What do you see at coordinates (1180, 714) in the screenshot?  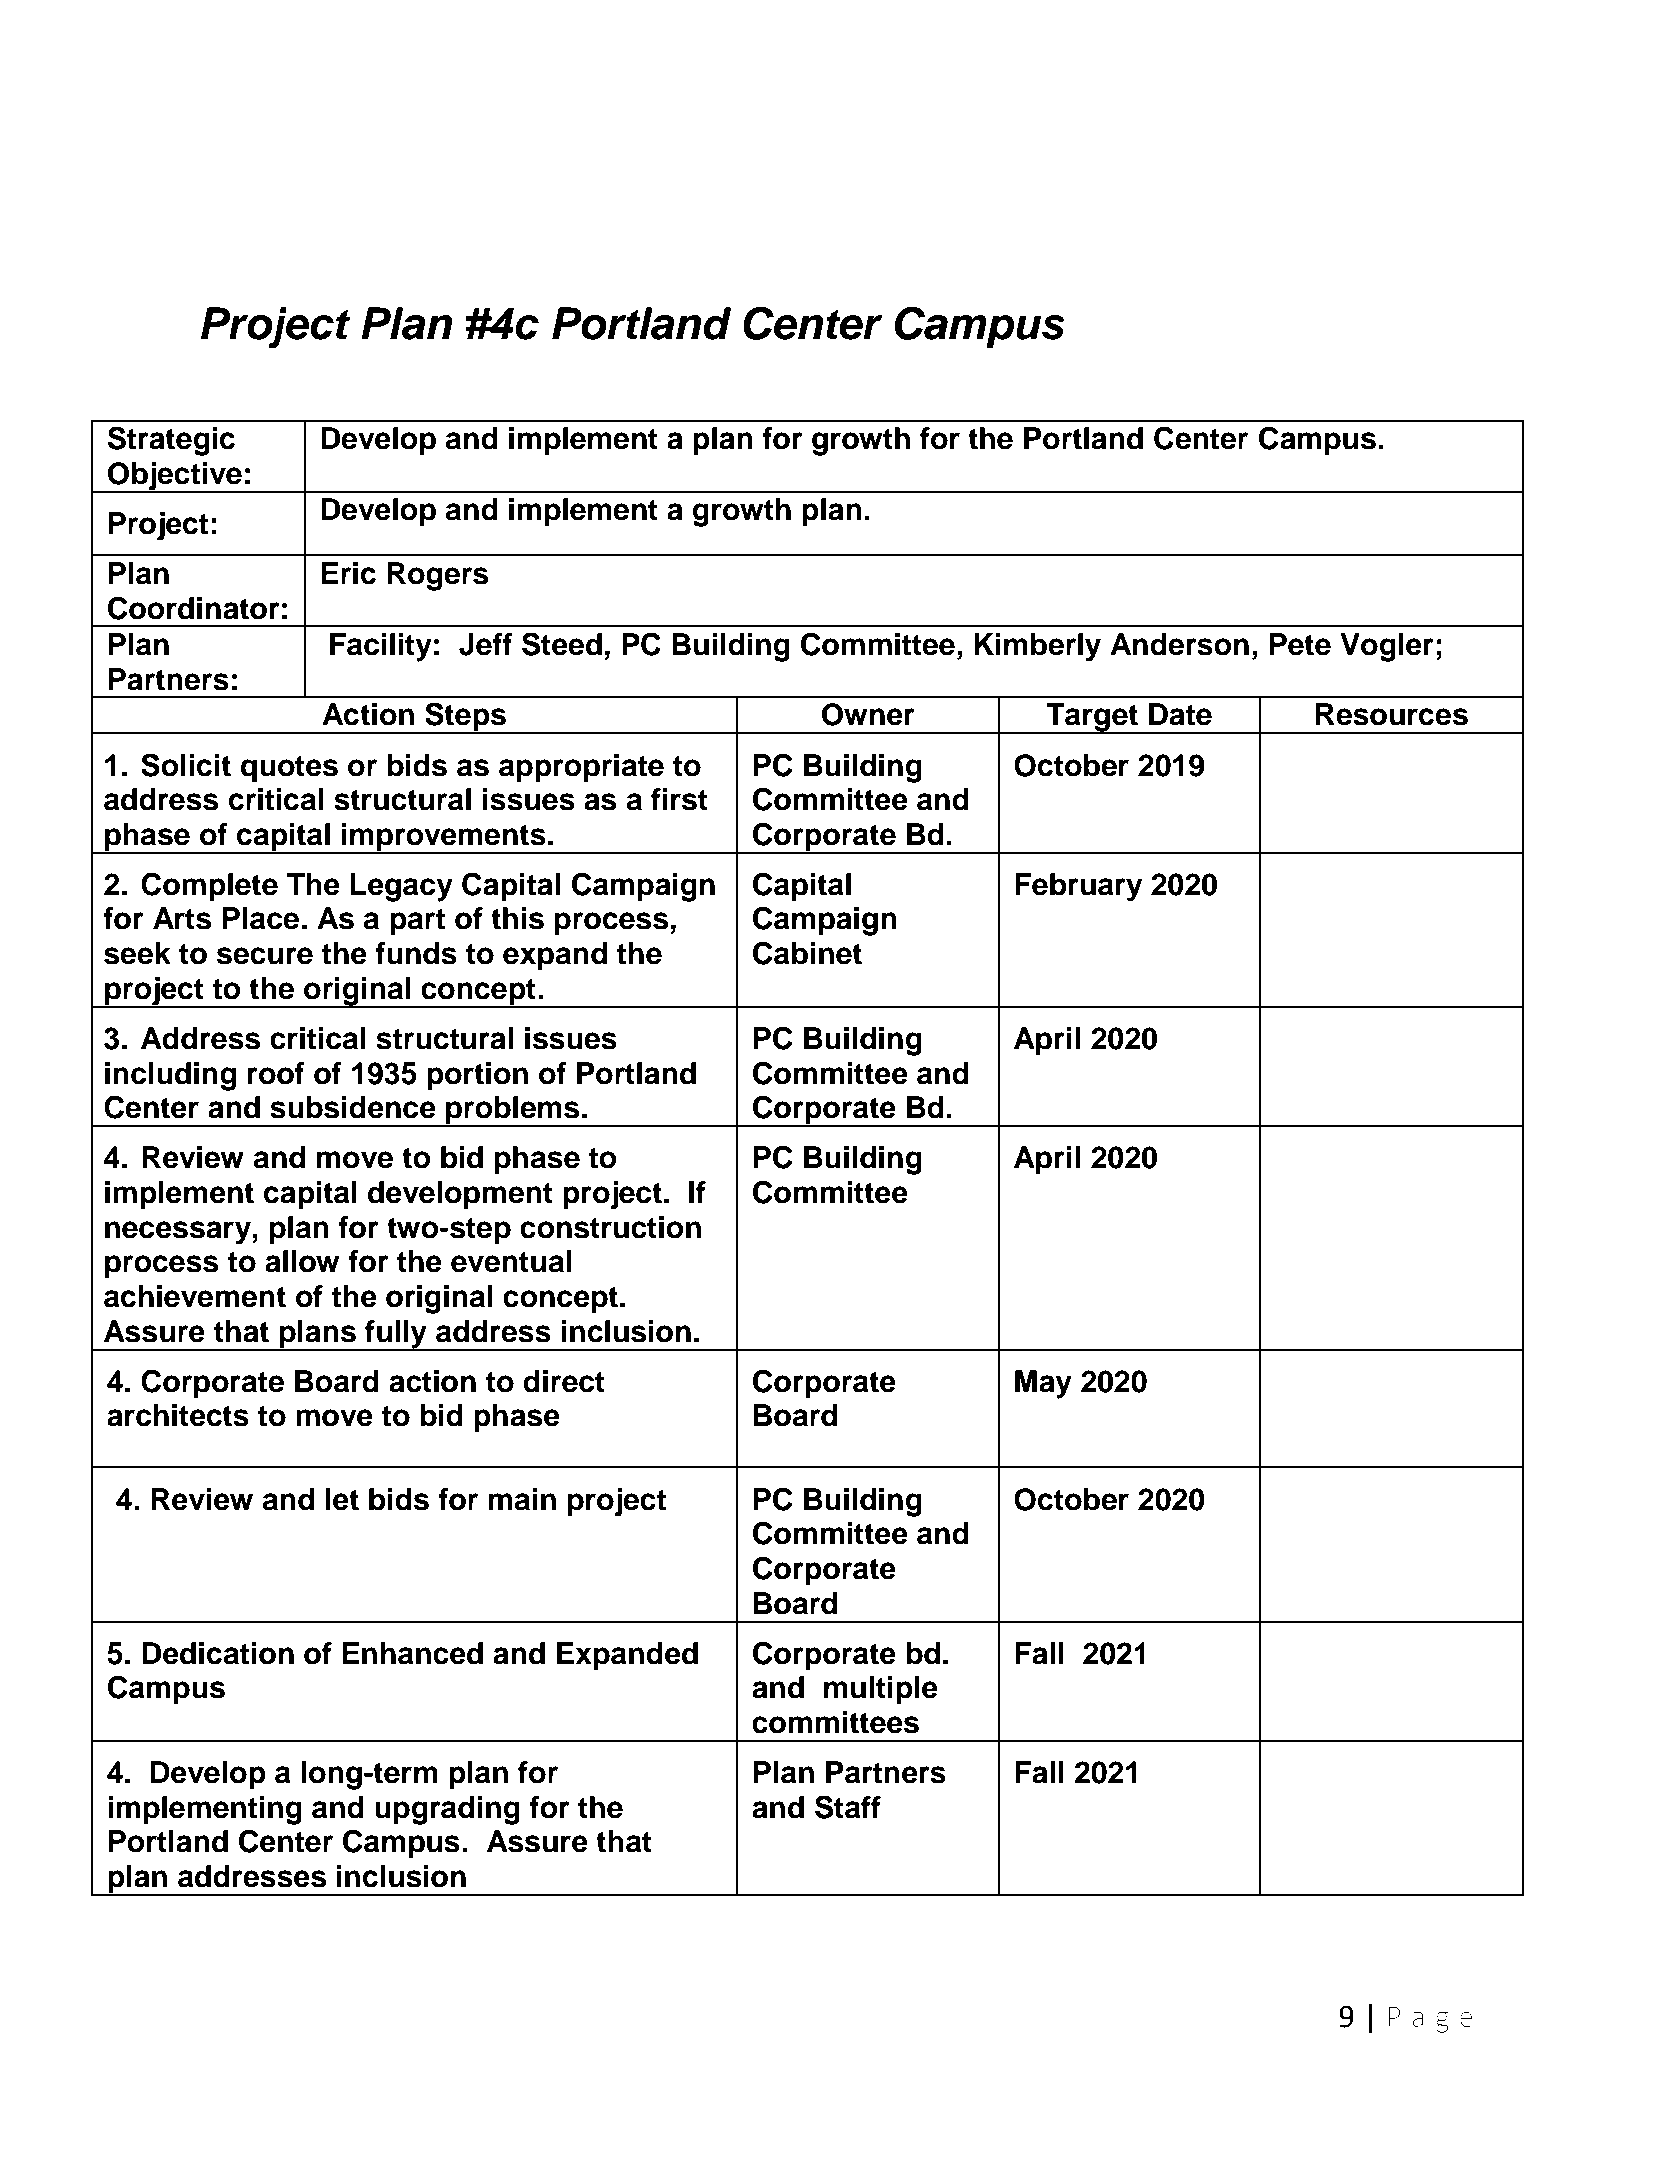 I see `Date` at bounding box center [1180, 714].
